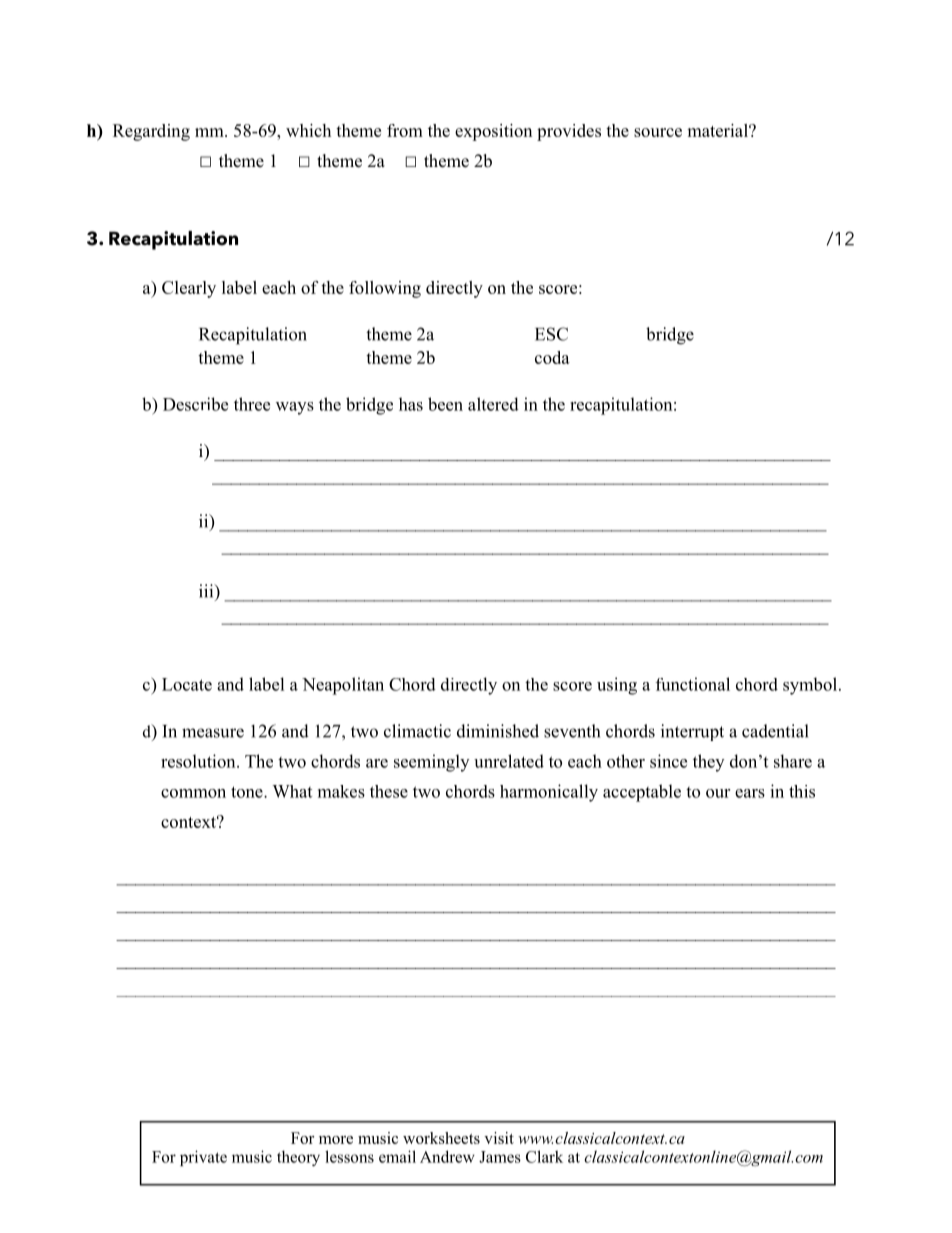  What do you see at coordinates (658, 132) in the screenshot?
I see `source` at bounding box center [658, 132].
